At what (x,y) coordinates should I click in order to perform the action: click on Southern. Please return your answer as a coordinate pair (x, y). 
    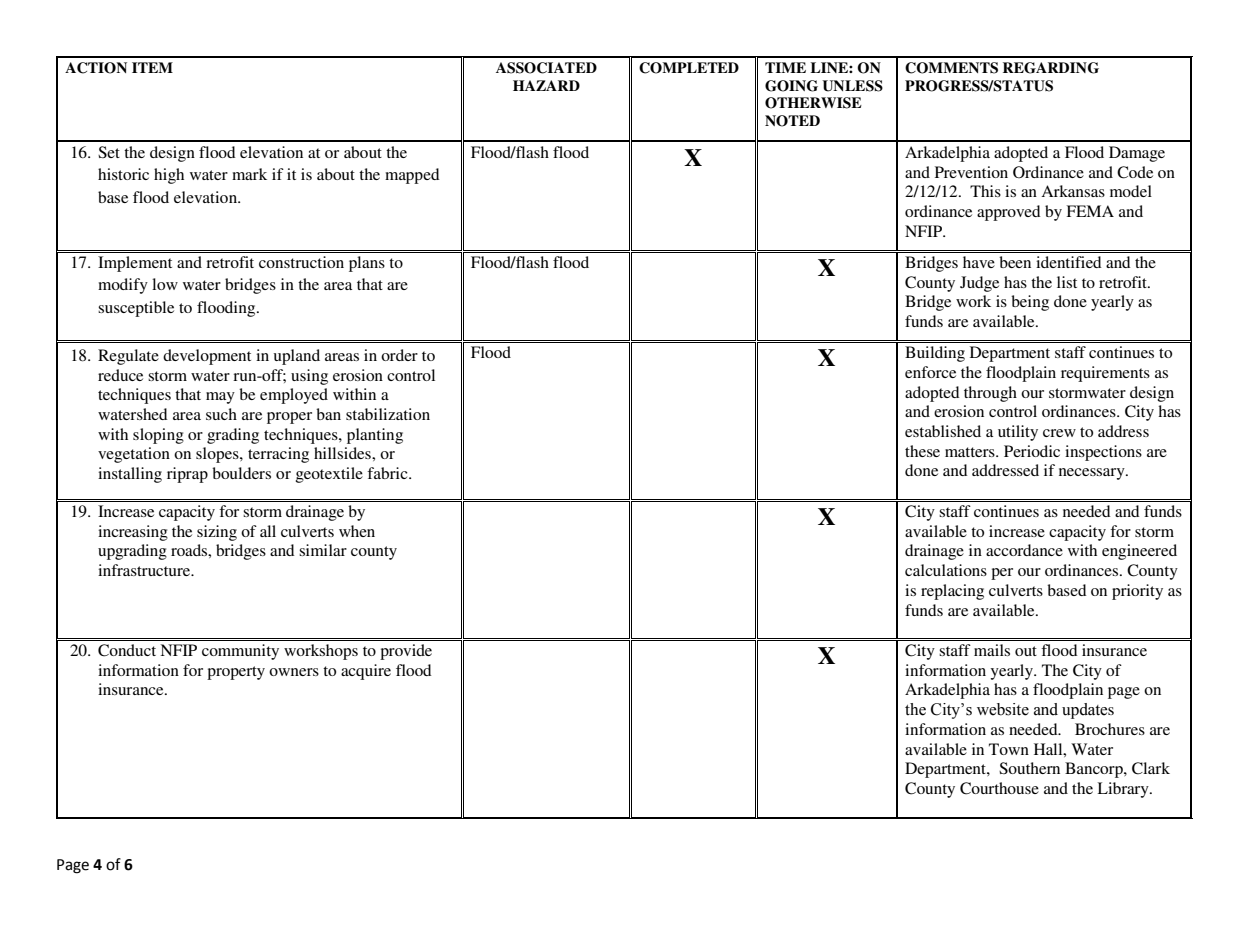
    Looking at the image, I should click on (1029, 768).
